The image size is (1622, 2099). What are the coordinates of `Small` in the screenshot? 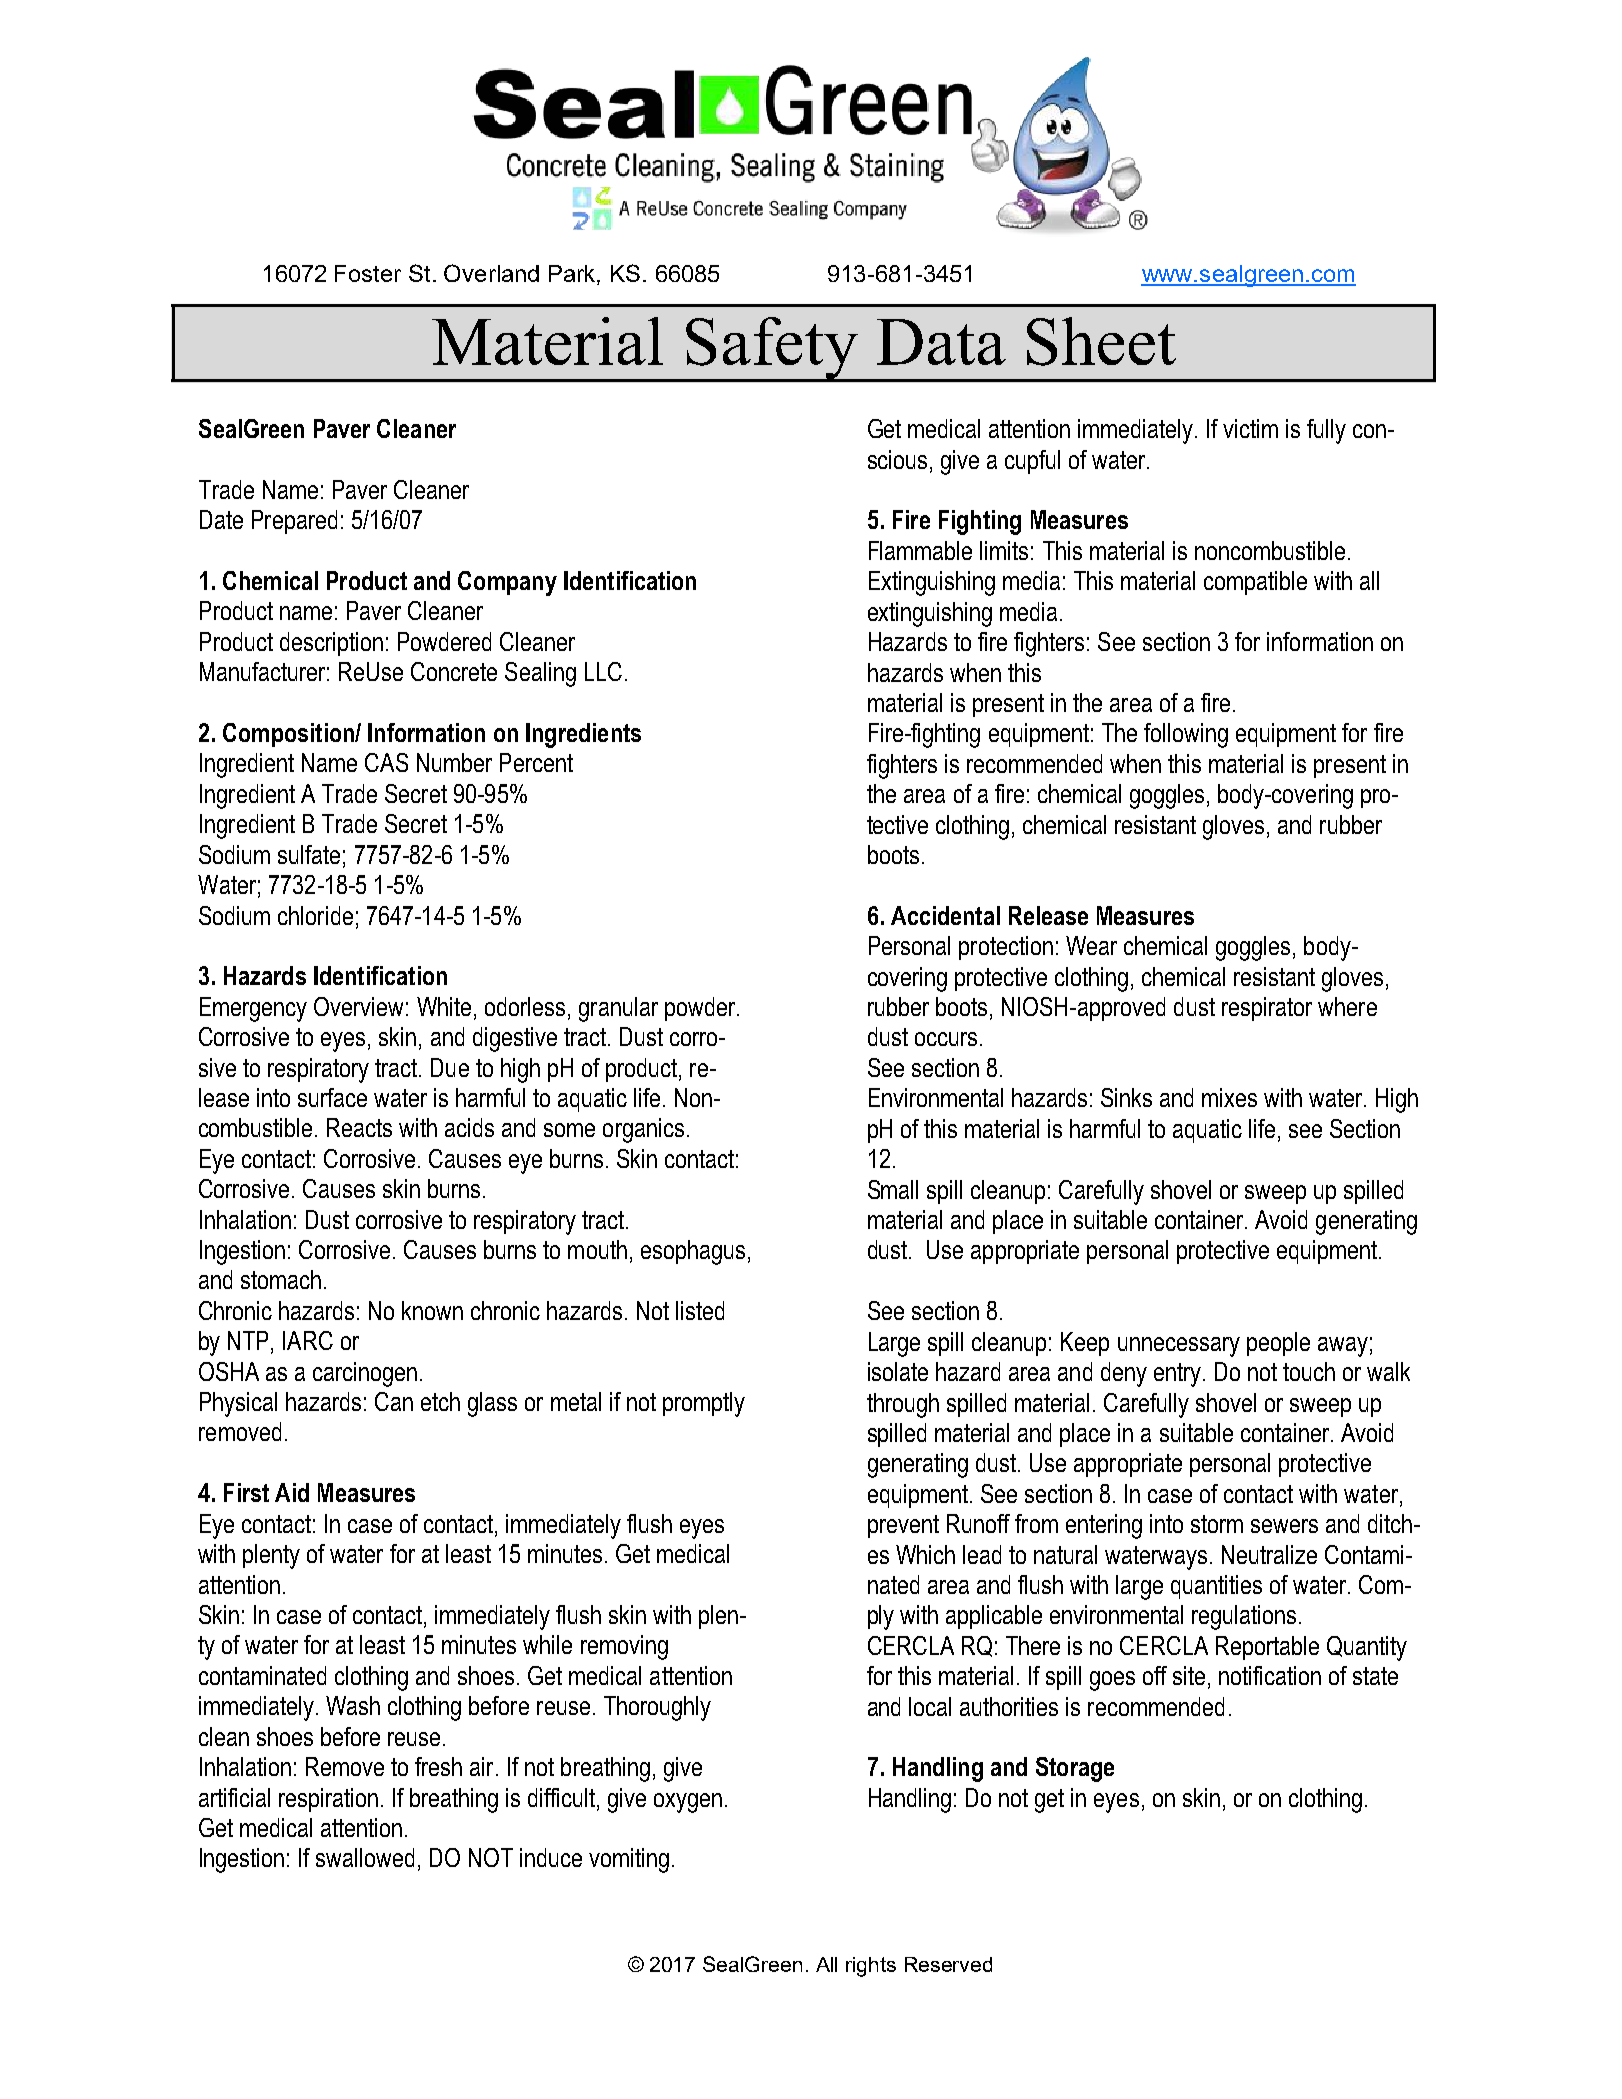 It's located at (893, 1189).
